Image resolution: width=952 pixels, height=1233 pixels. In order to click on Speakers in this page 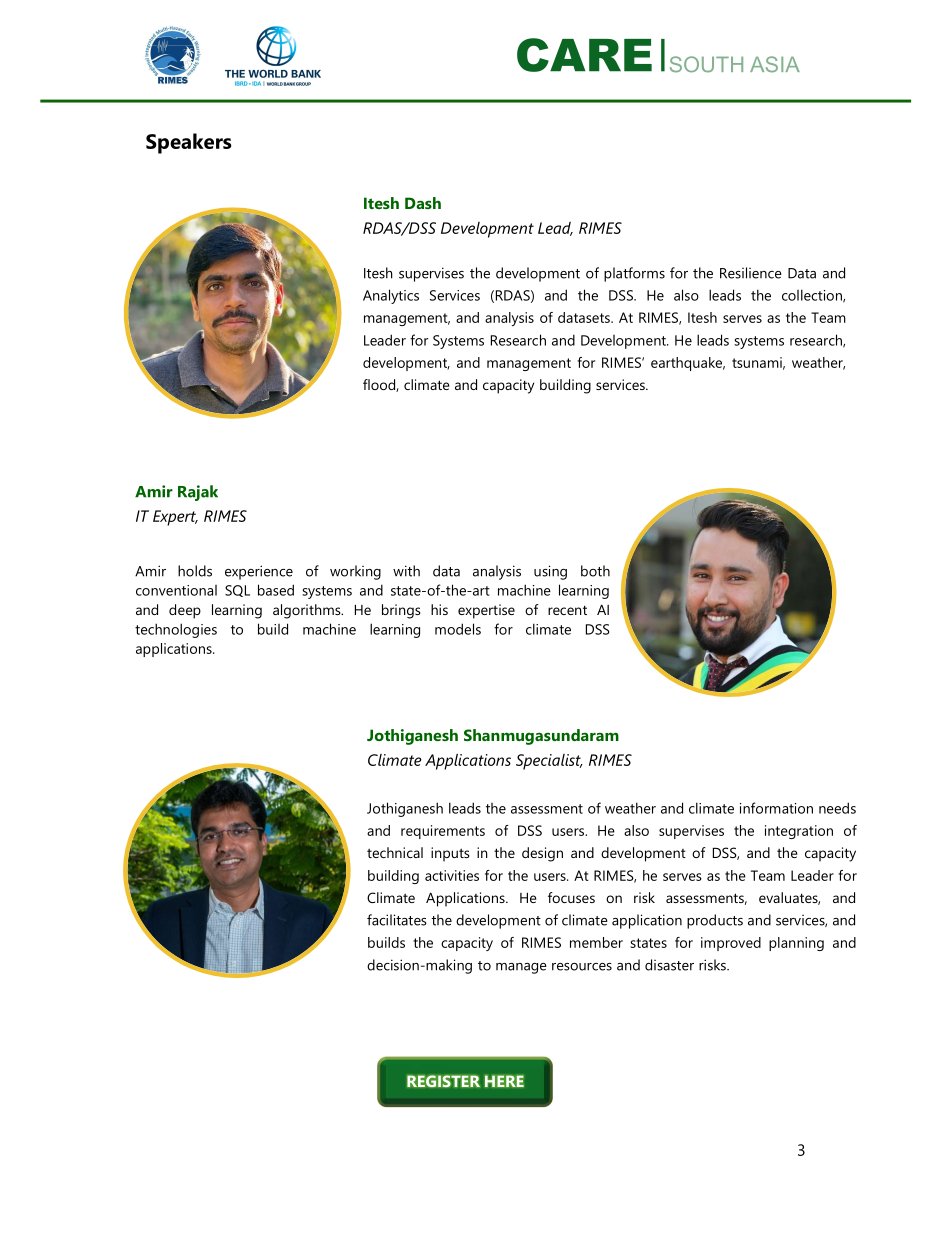, I will do `click(189, 143)`.
